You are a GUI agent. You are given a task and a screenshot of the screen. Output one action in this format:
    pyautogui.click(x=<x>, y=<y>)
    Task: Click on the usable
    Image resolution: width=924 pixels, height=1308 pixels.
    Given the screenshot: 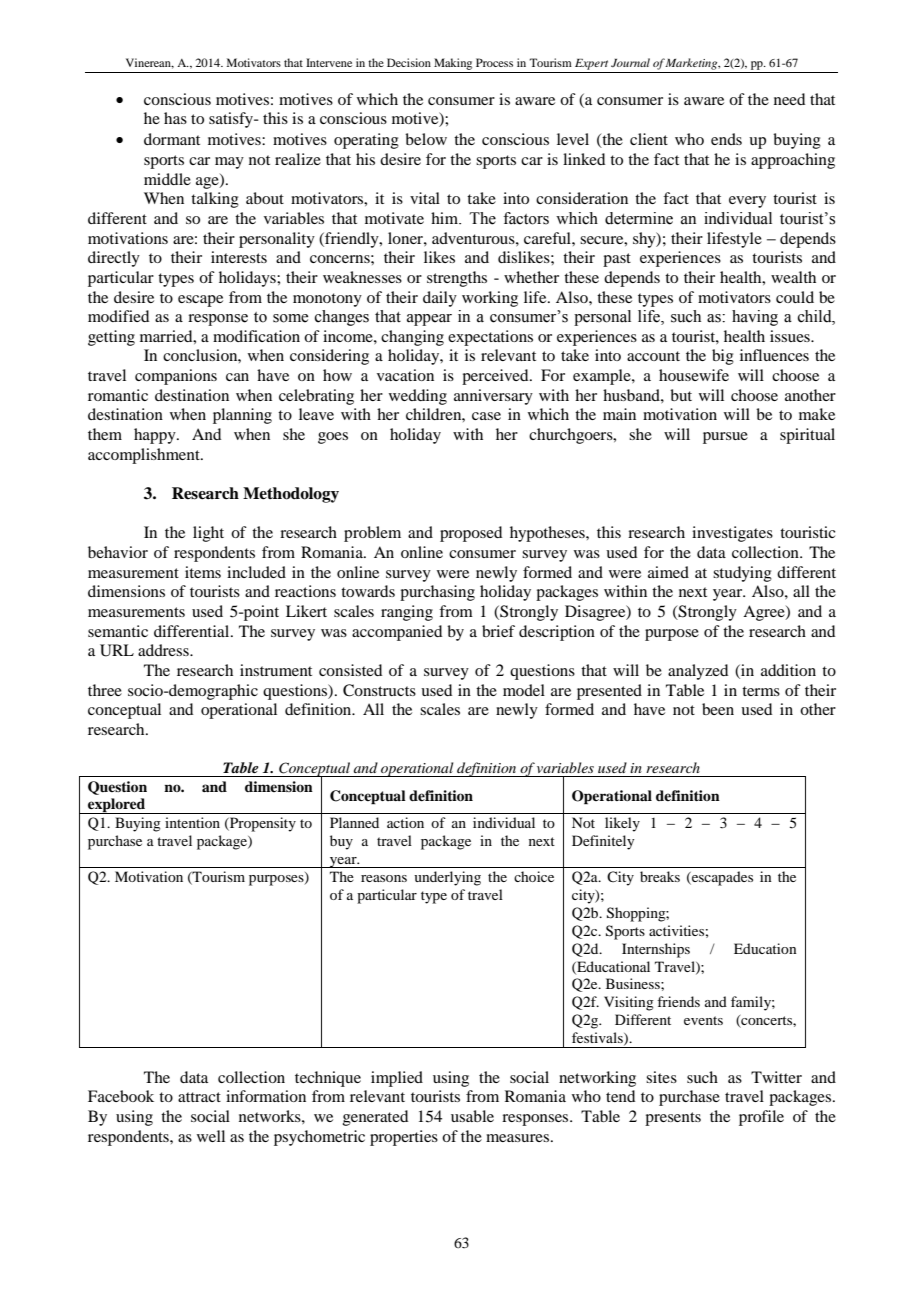 What is the action you would take?
    pyautogui.click(x=472, y=1116)
